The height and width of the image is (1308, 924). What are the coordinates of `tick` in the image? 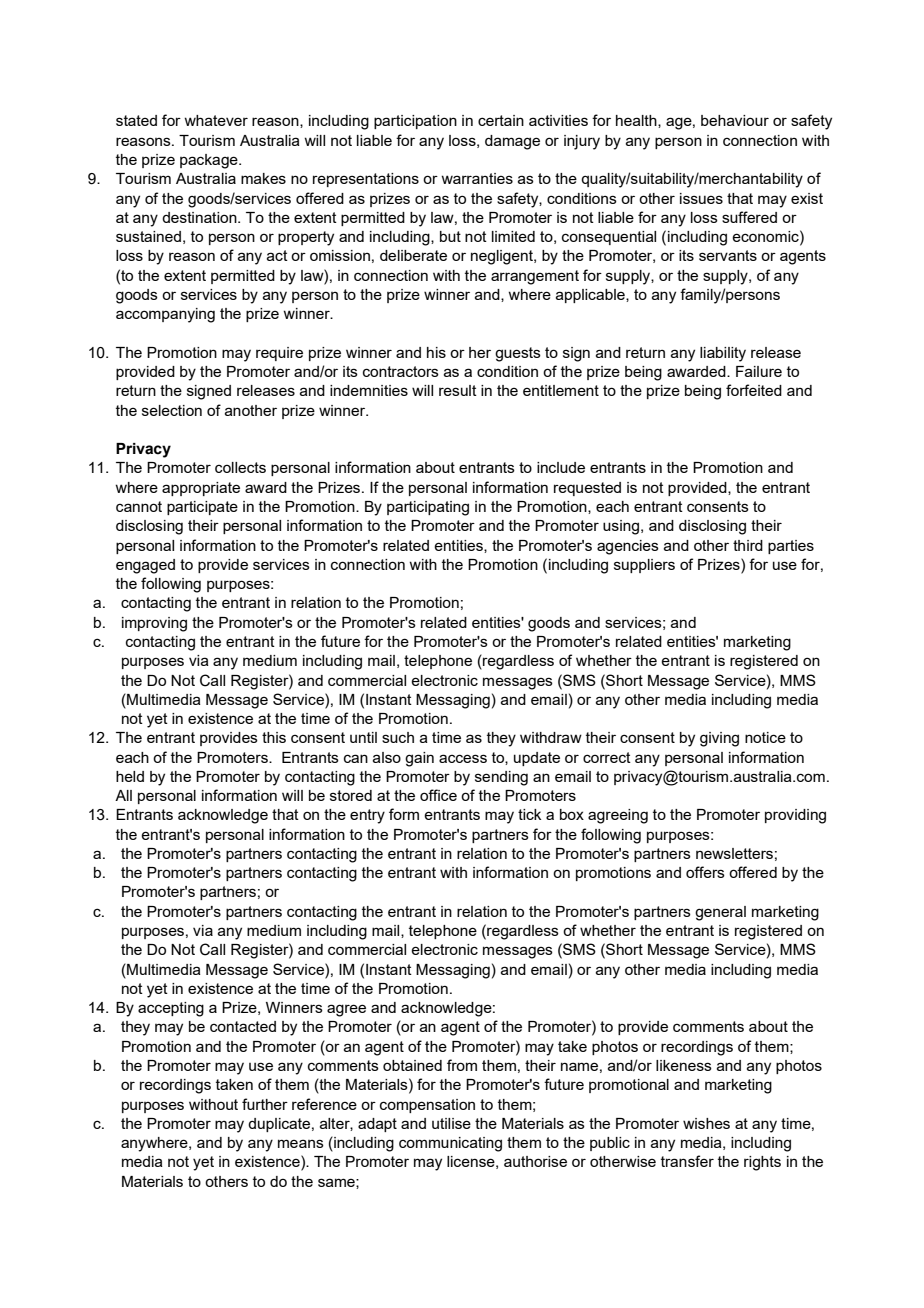 It's located at (529, 814).
